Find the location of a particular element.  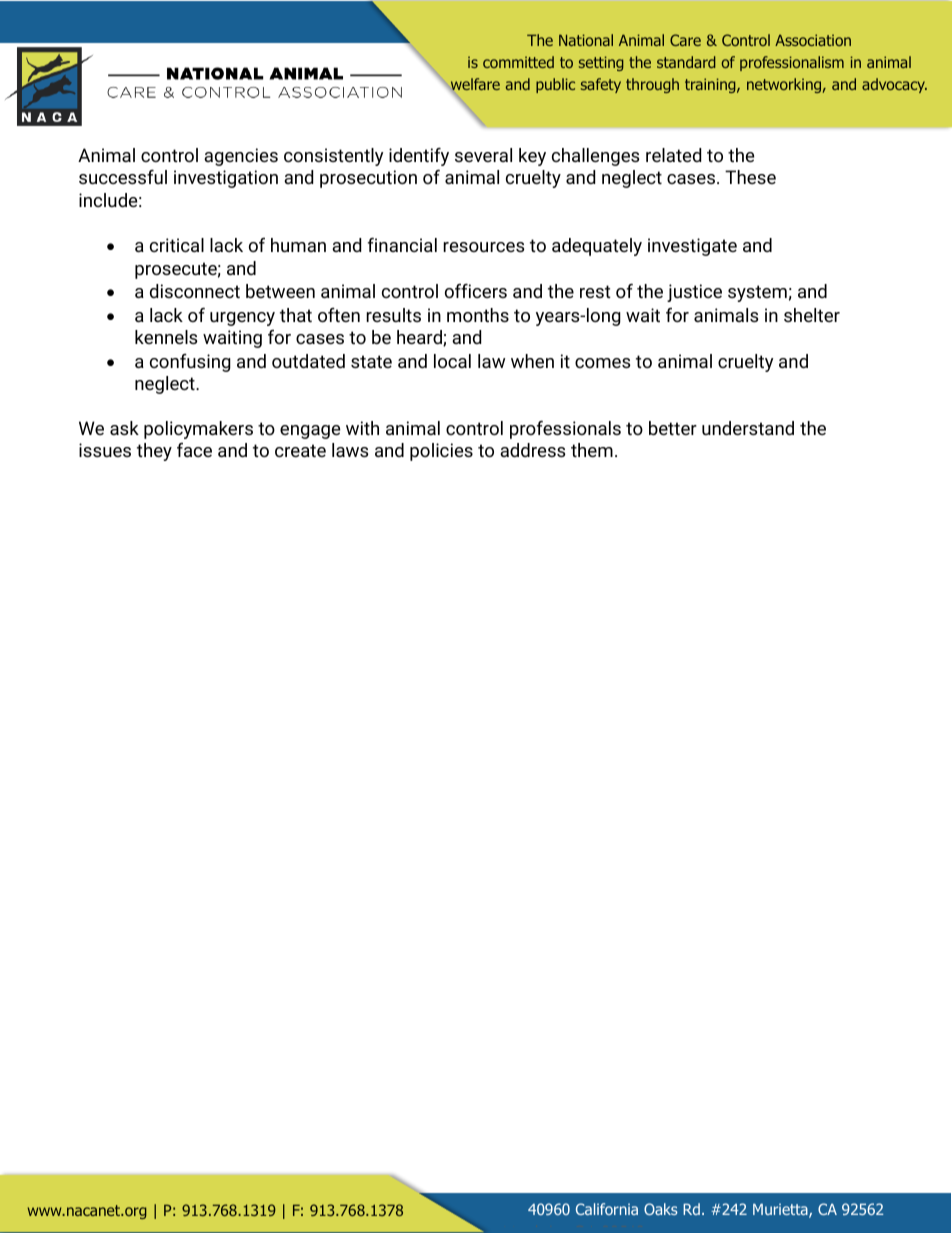

face is located at coordinates (194, 450).
